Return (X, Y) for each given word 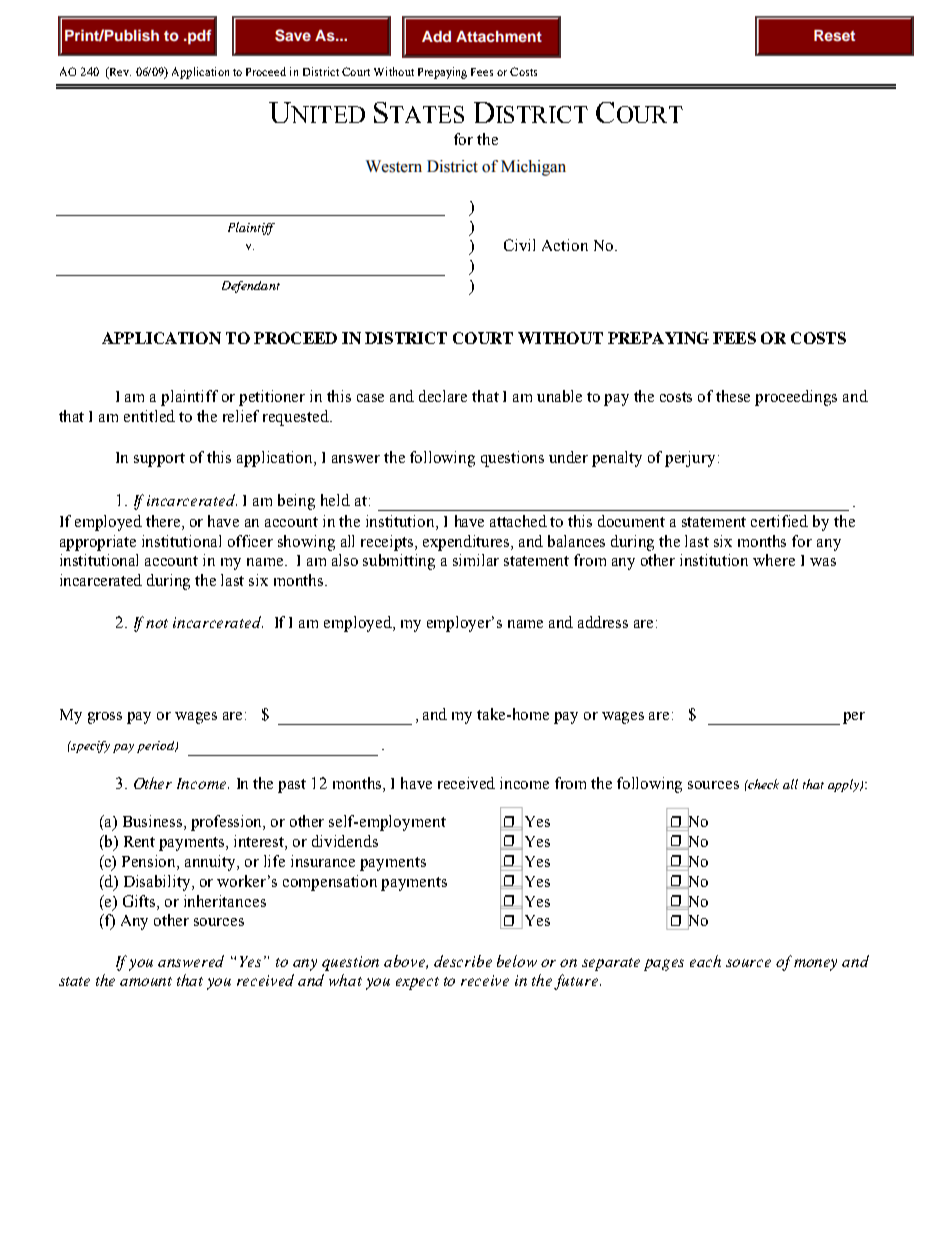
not (157, 623)
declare (443, 396)
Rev (119, 73)
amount (146, 981)
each (705, 961)
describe (463, 961)
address (603, 622)
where (774, 560)
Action (565, 245)
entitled (149, 416)
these (733, 396)
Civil (519, 245)
